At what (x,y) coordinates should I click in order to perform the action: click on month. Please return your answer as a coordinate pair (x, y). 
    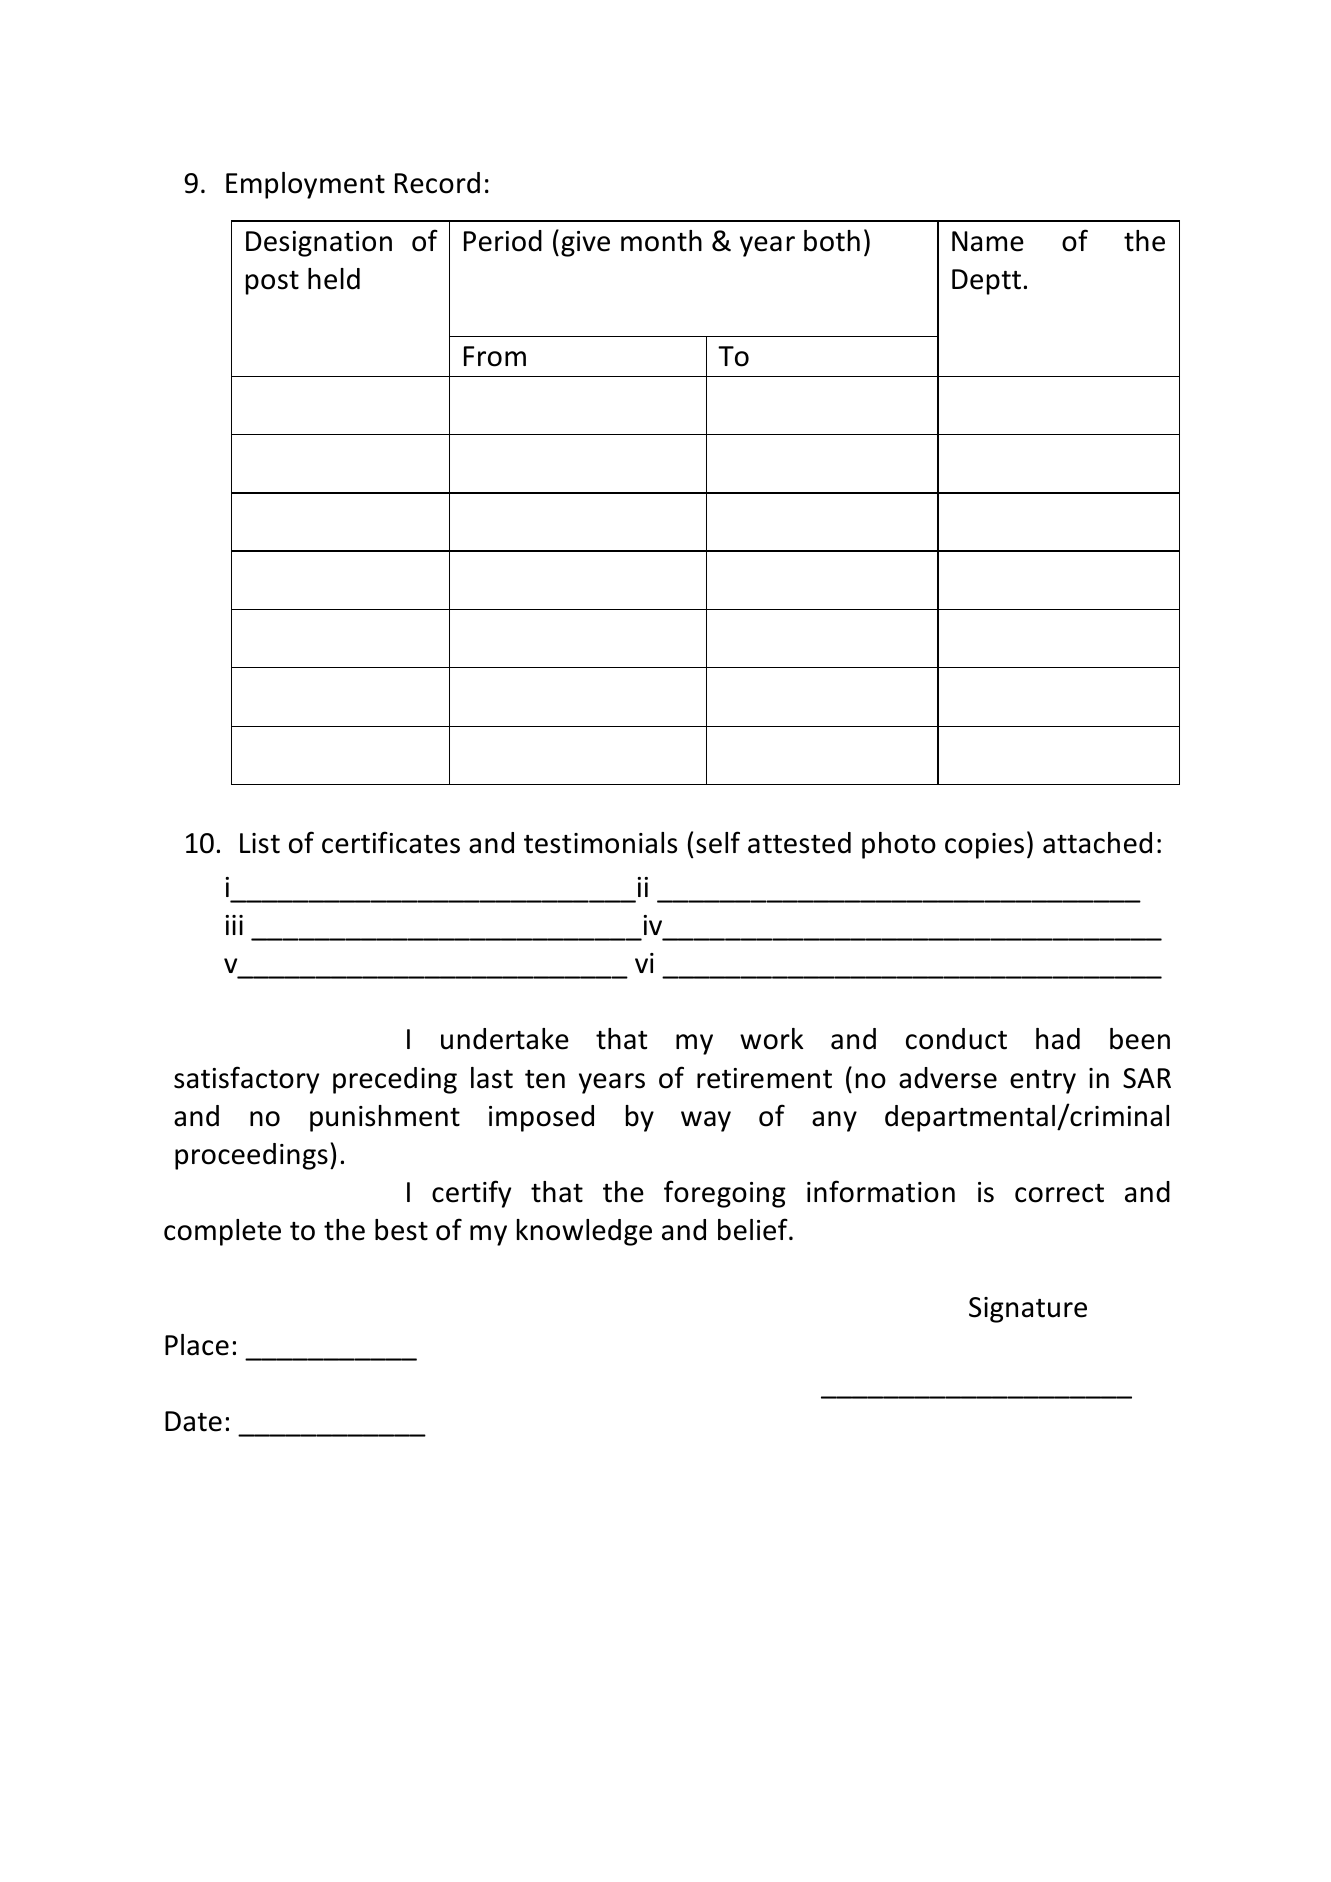
    Looking at the image, I should click on (661, 241).
